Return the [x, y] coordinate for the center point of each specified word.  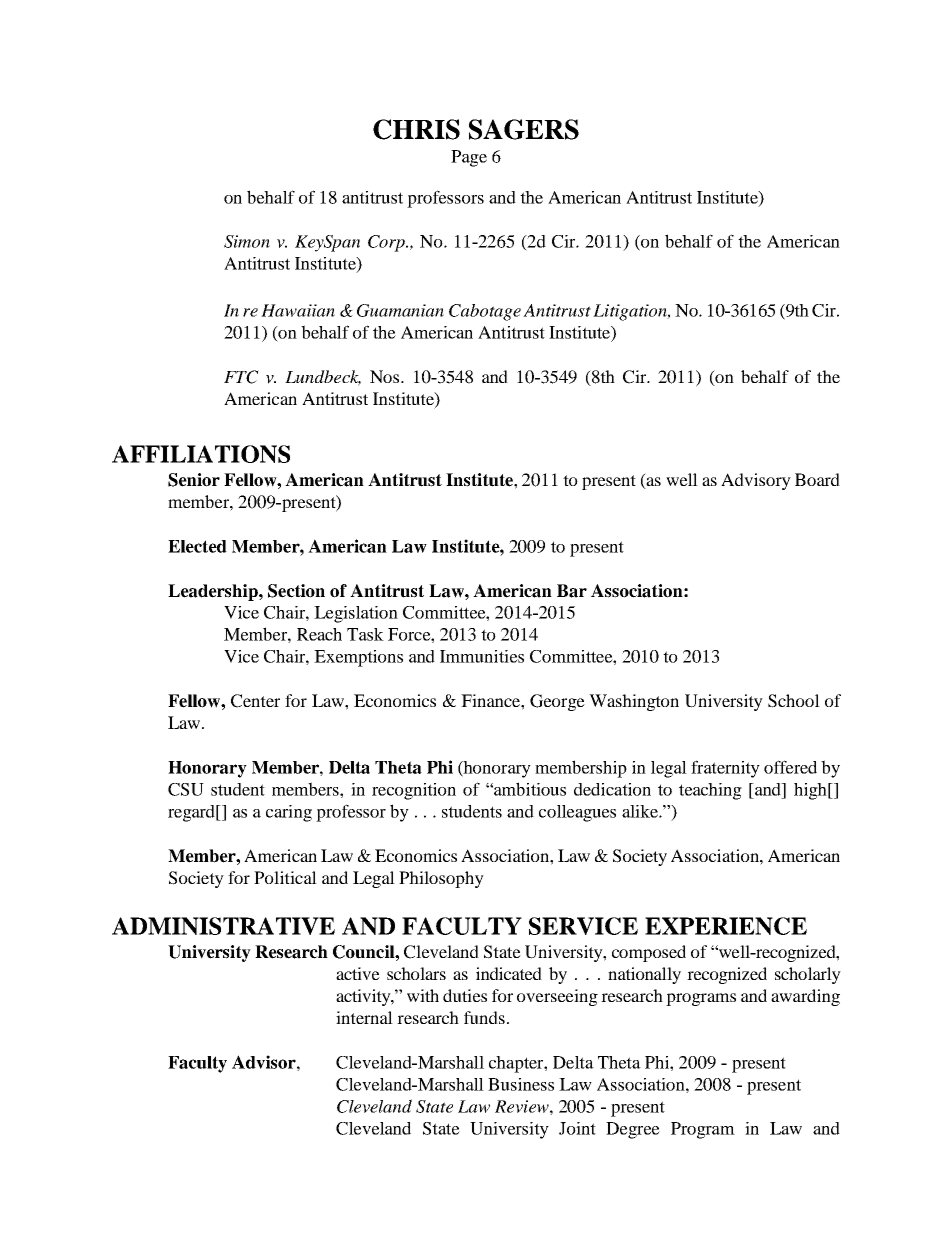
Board [817, 479]
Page [469, 158]
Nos [386, 376]
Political [285, 877]
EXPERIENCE [726, 926]
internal [364, 1017]
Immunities [482, 656]
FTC [241, 377]
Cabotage [485, 312]
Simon [247, 241]
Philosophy [441, 879]
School [794, 701]
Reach [319, 634]
